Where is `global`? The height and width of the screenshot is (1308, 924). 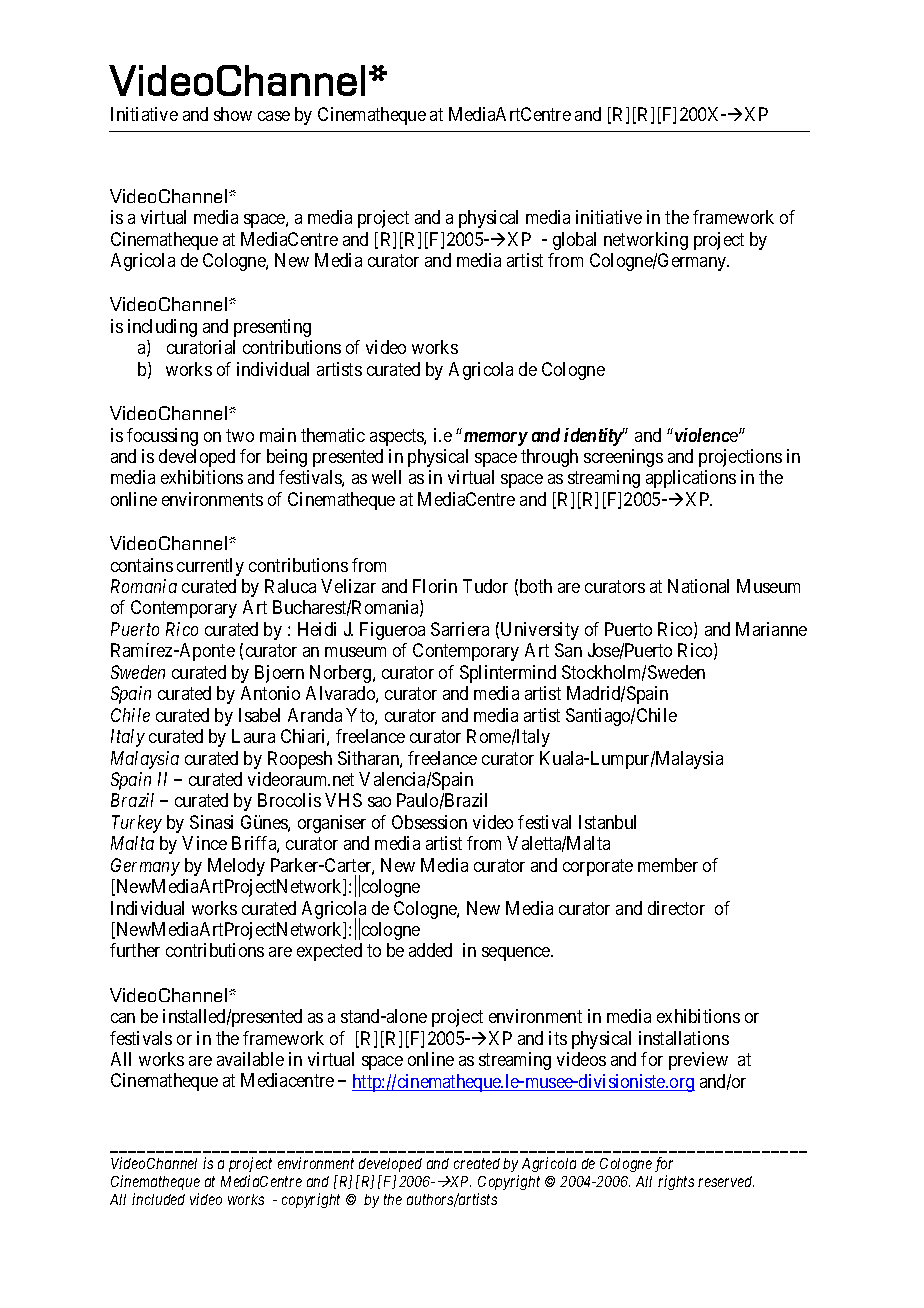 global is located at coordinates (574, 241).
